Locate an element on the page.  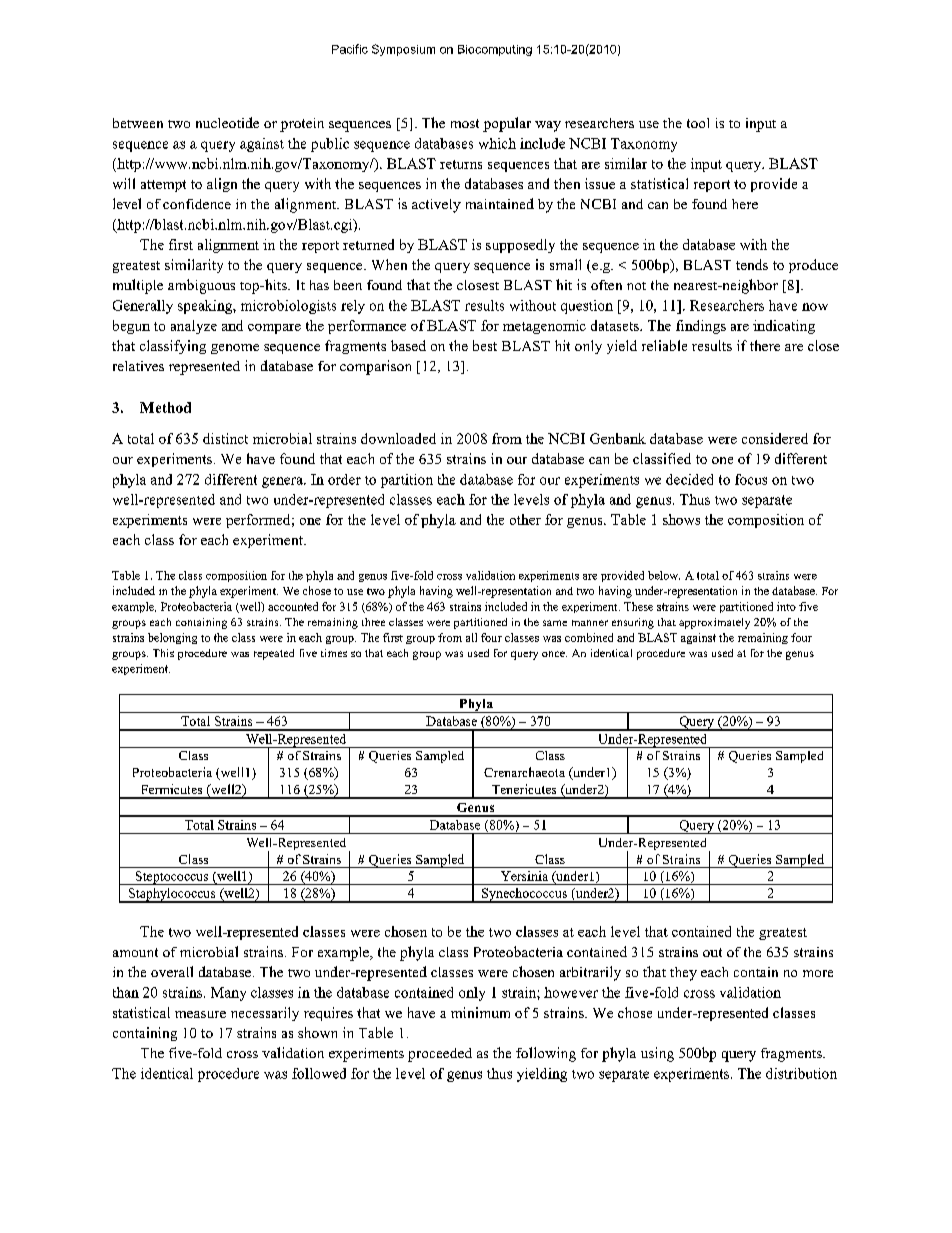
tool is located at coordinates (698, 123).
